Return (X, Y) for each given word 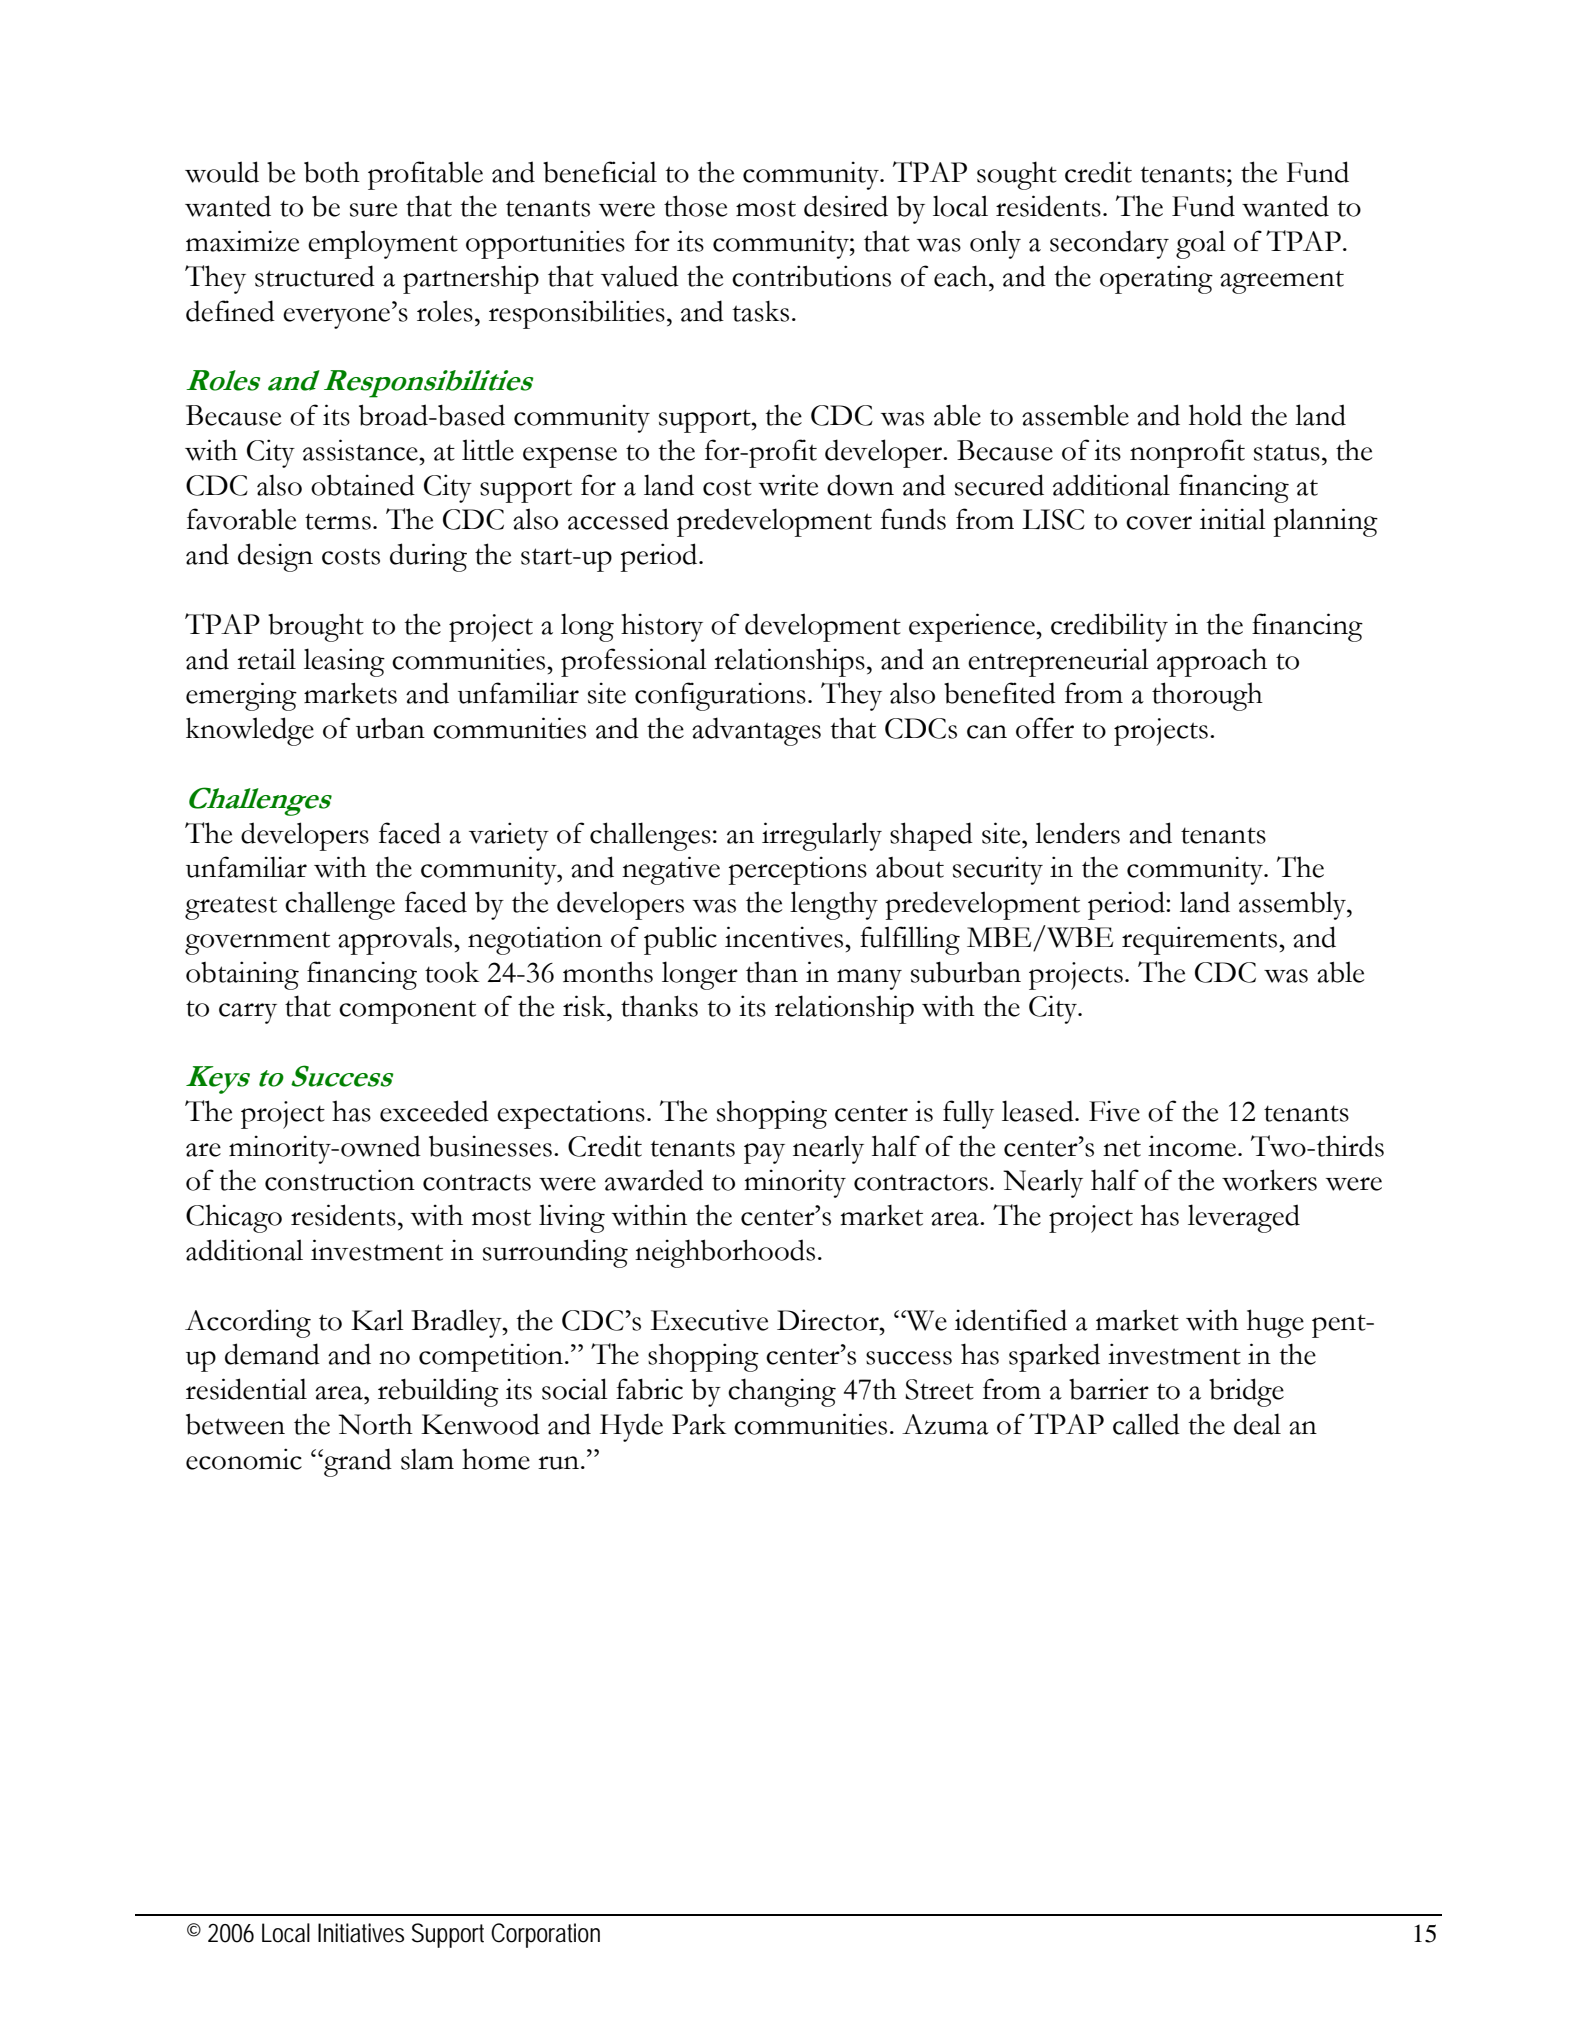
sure (373, 210)
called (1146, 1424)
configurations (720, 696)
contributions (811, 276)
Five (1114, 1111)
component (407, 1012)
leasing (344, 662)
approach (1212, 662)
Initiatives (361, 1933)
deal (1257, 1424)
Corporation (545, 1935)
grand (357, 1462)
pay (764, 1153)
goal (1201, 244)
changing (782, 1392)
